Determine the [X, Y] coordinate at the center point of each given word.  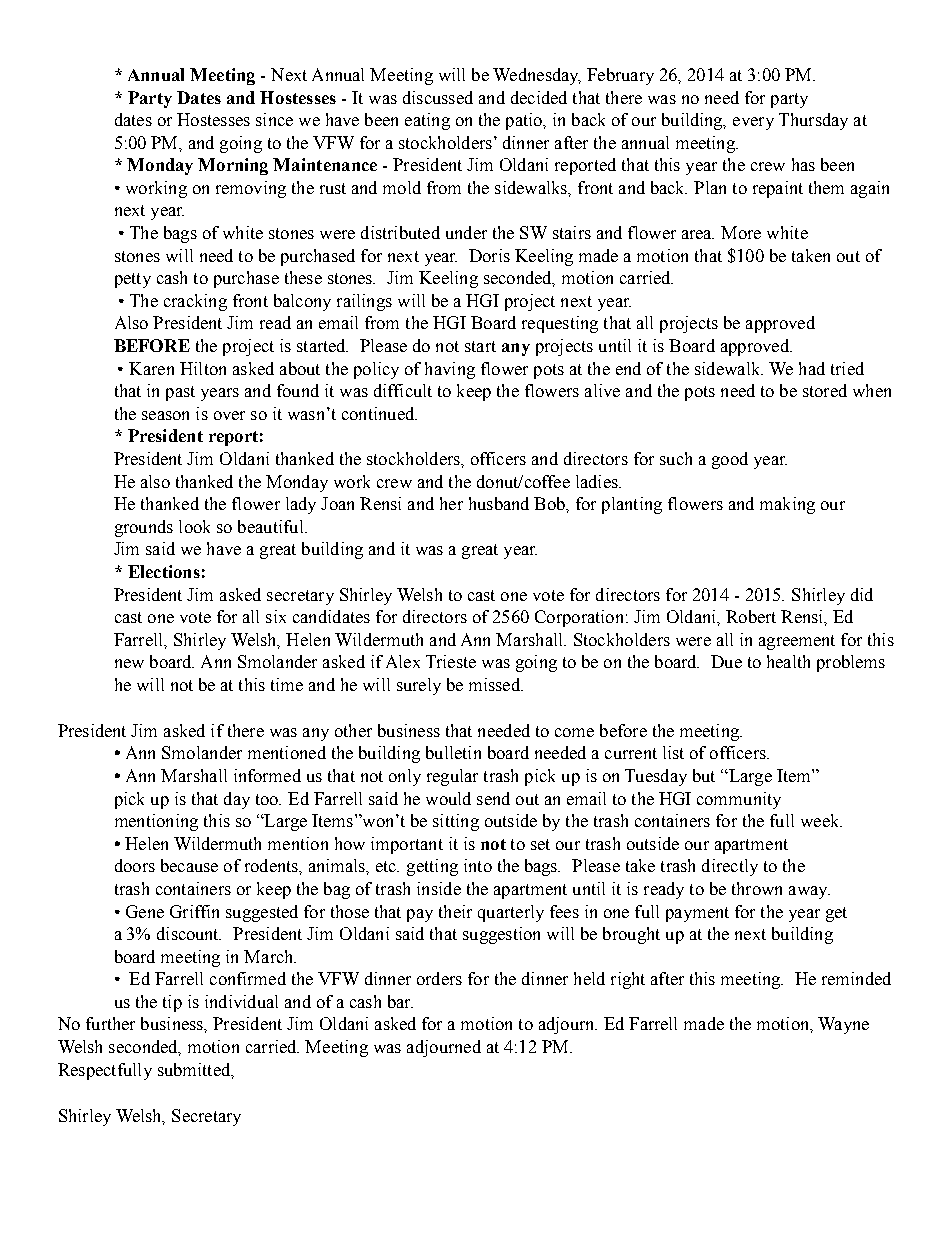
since [274, 119]
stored [825, 390]
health [788, 661]
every [753, 123]
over [229, 415]
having [450, 370]
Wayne [843, 1025]
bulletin [453, 752]
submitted [195, 1070]
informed [267, 775]
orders [439, 978]
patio [525, 121]
